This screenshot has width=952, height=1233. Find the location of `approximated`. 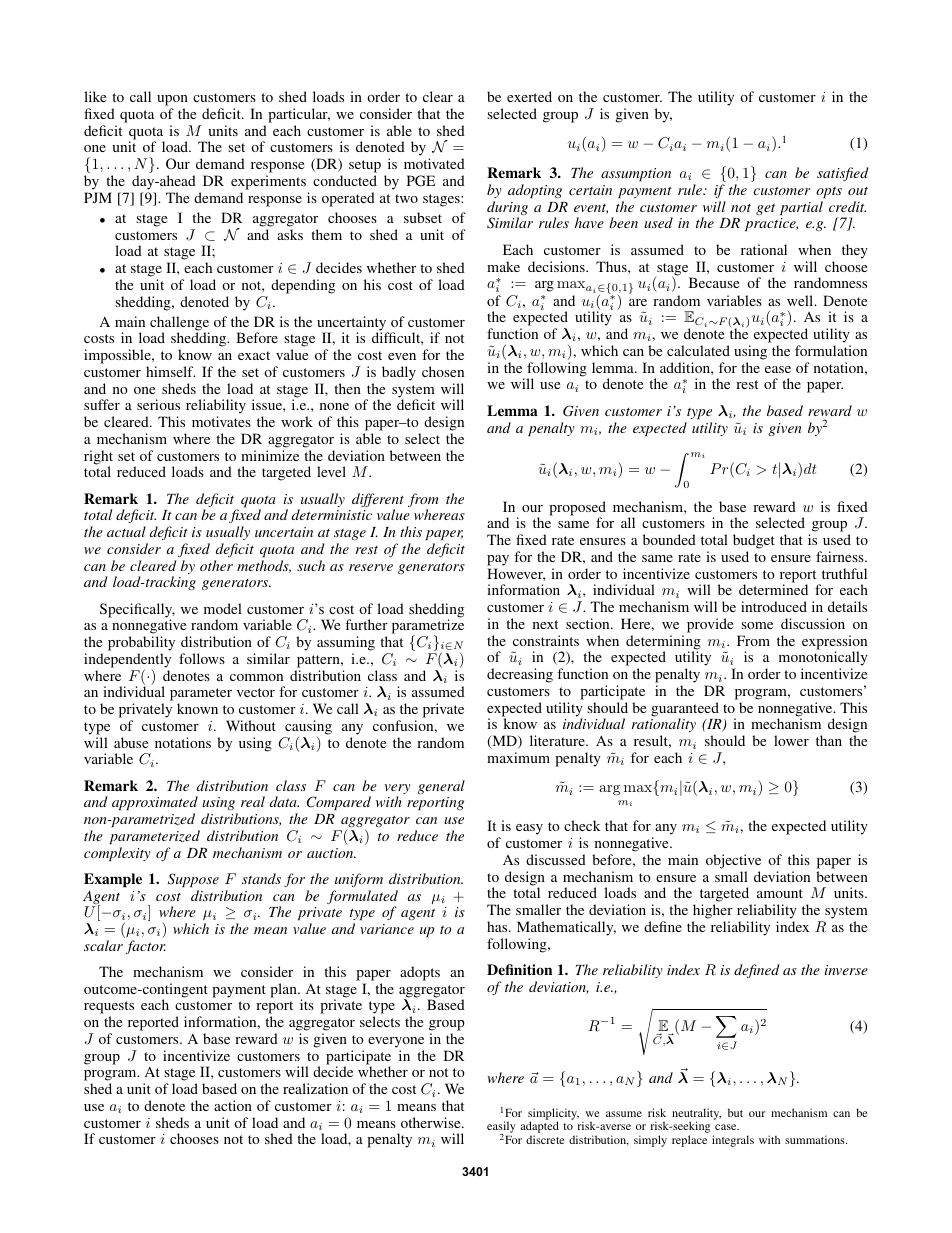

approximated is located at coordinates (155, 803).
